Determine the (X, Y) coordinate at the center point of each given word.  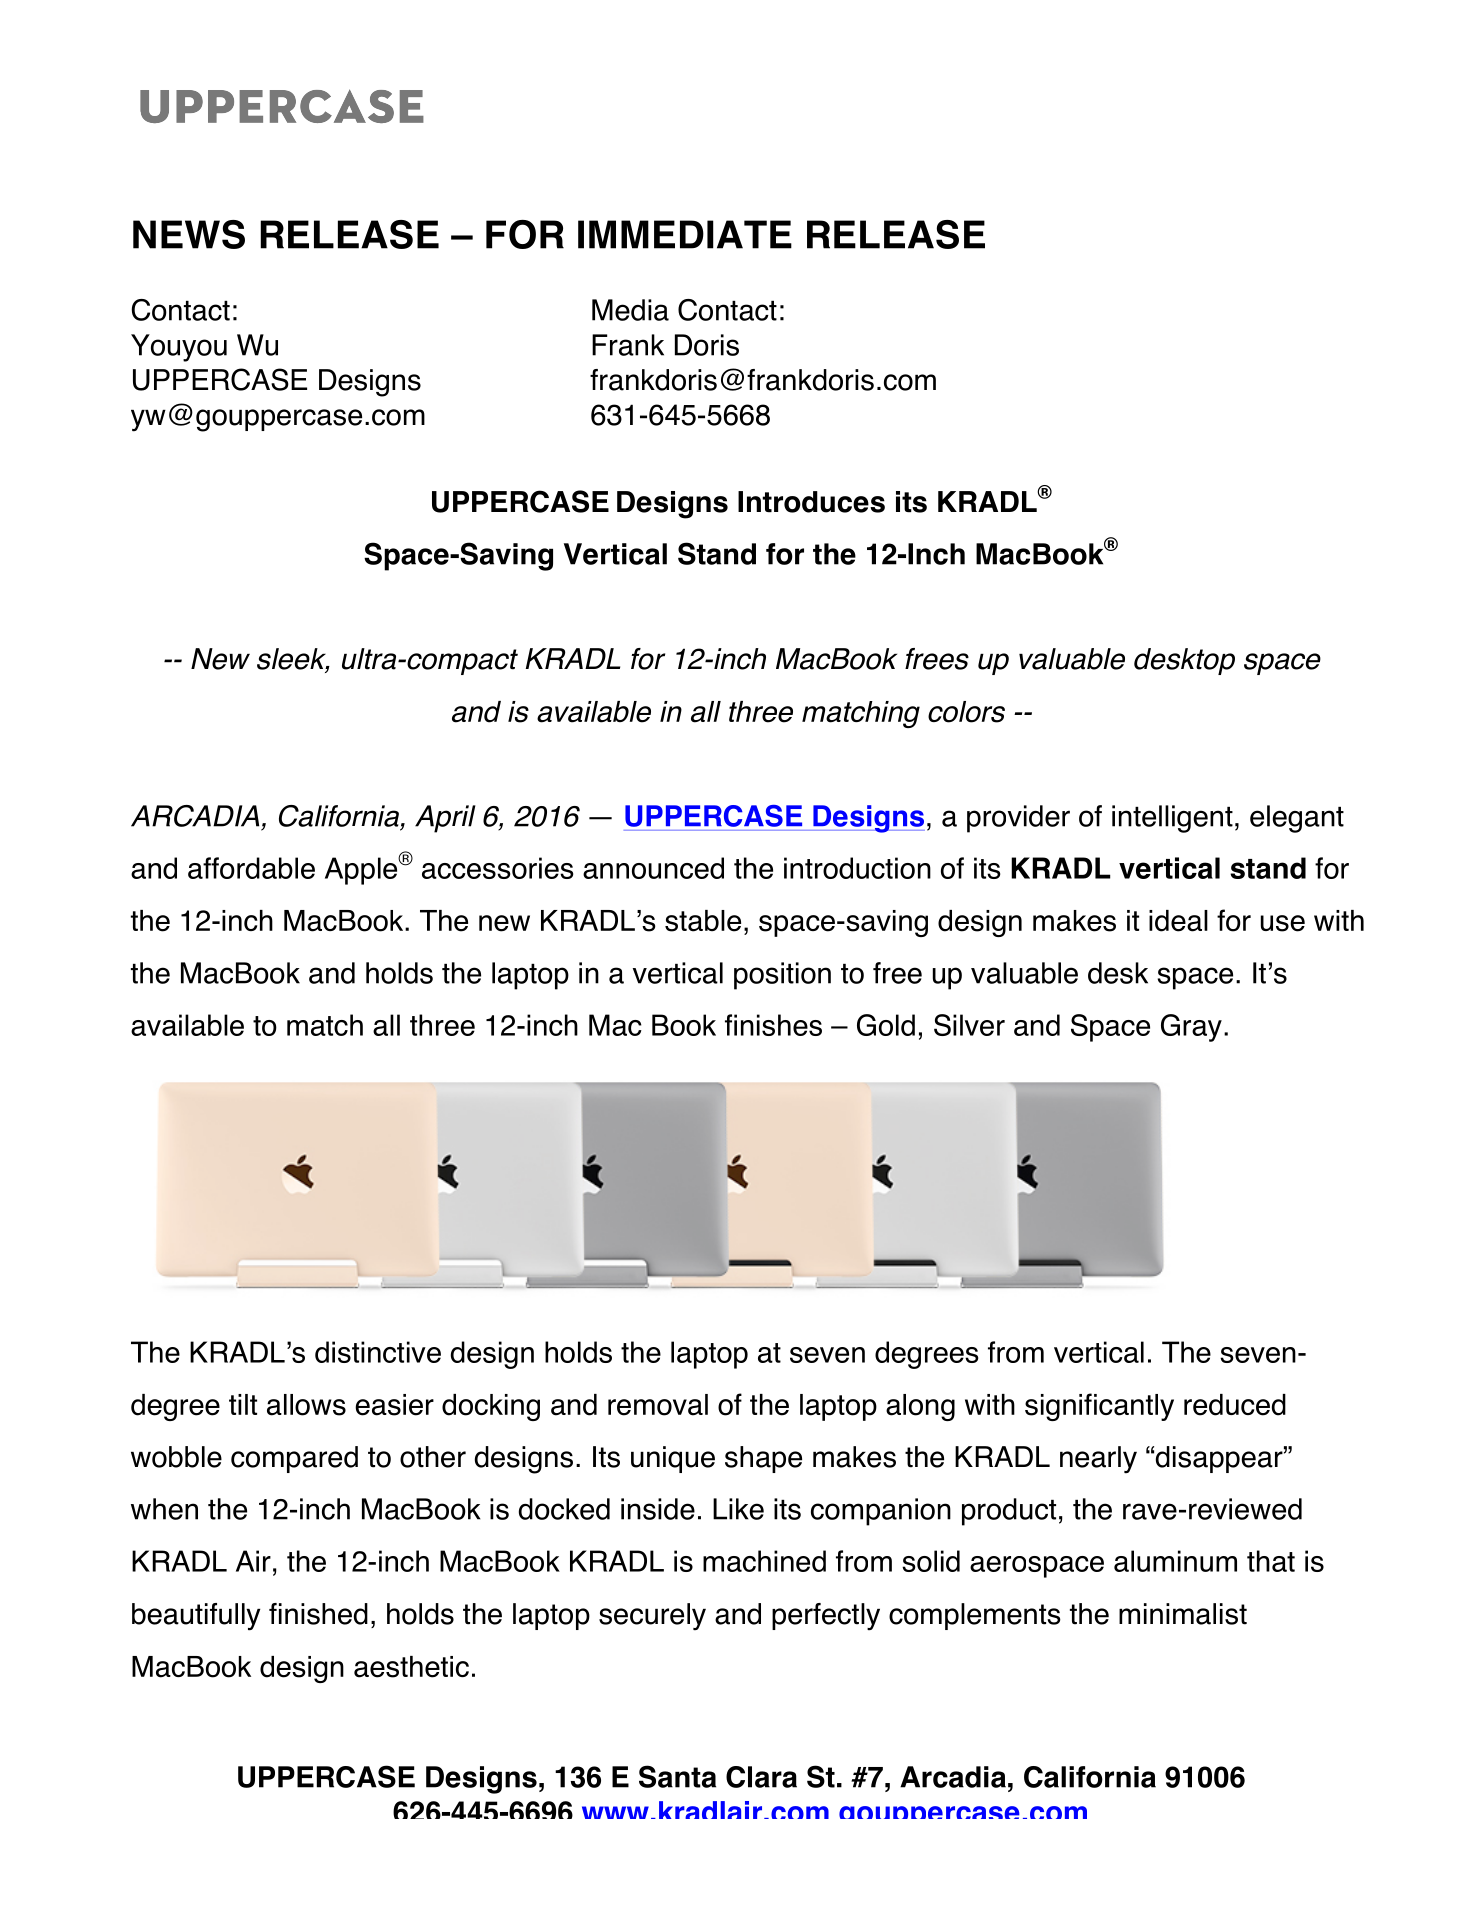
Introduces (811, 502)
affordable (251, 868)
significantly (1099, 1407)
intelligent (1172, 819)
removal (658, 1405)
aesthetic (411, 1667)
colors (966, 712)
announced (653, 868)
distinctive (378, 1352)
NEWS (189, 234)
